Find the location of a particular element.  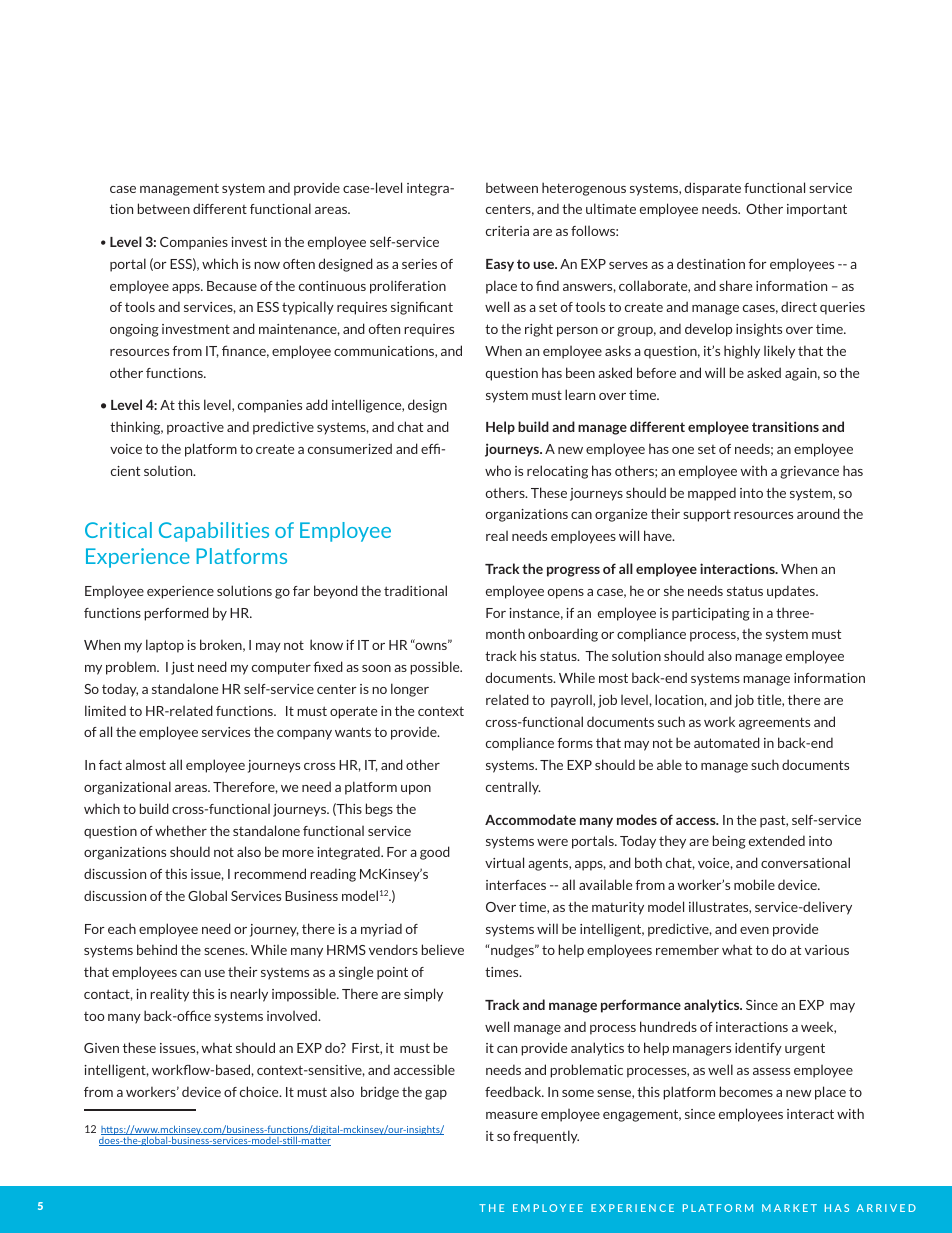

participating is located at coordinates (711, 614).
